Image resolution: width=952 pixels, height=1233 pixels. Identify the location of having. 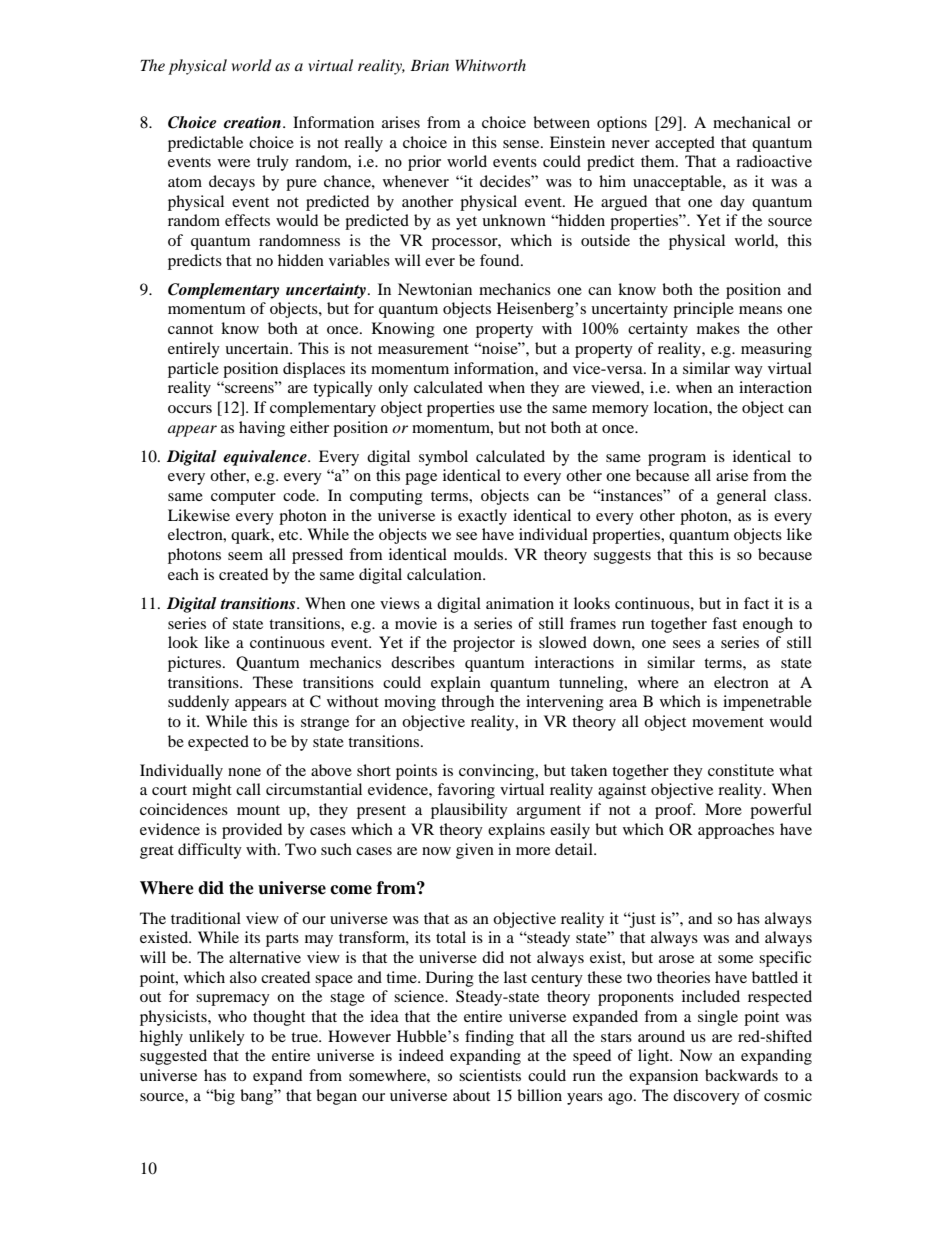
(262, 429).
